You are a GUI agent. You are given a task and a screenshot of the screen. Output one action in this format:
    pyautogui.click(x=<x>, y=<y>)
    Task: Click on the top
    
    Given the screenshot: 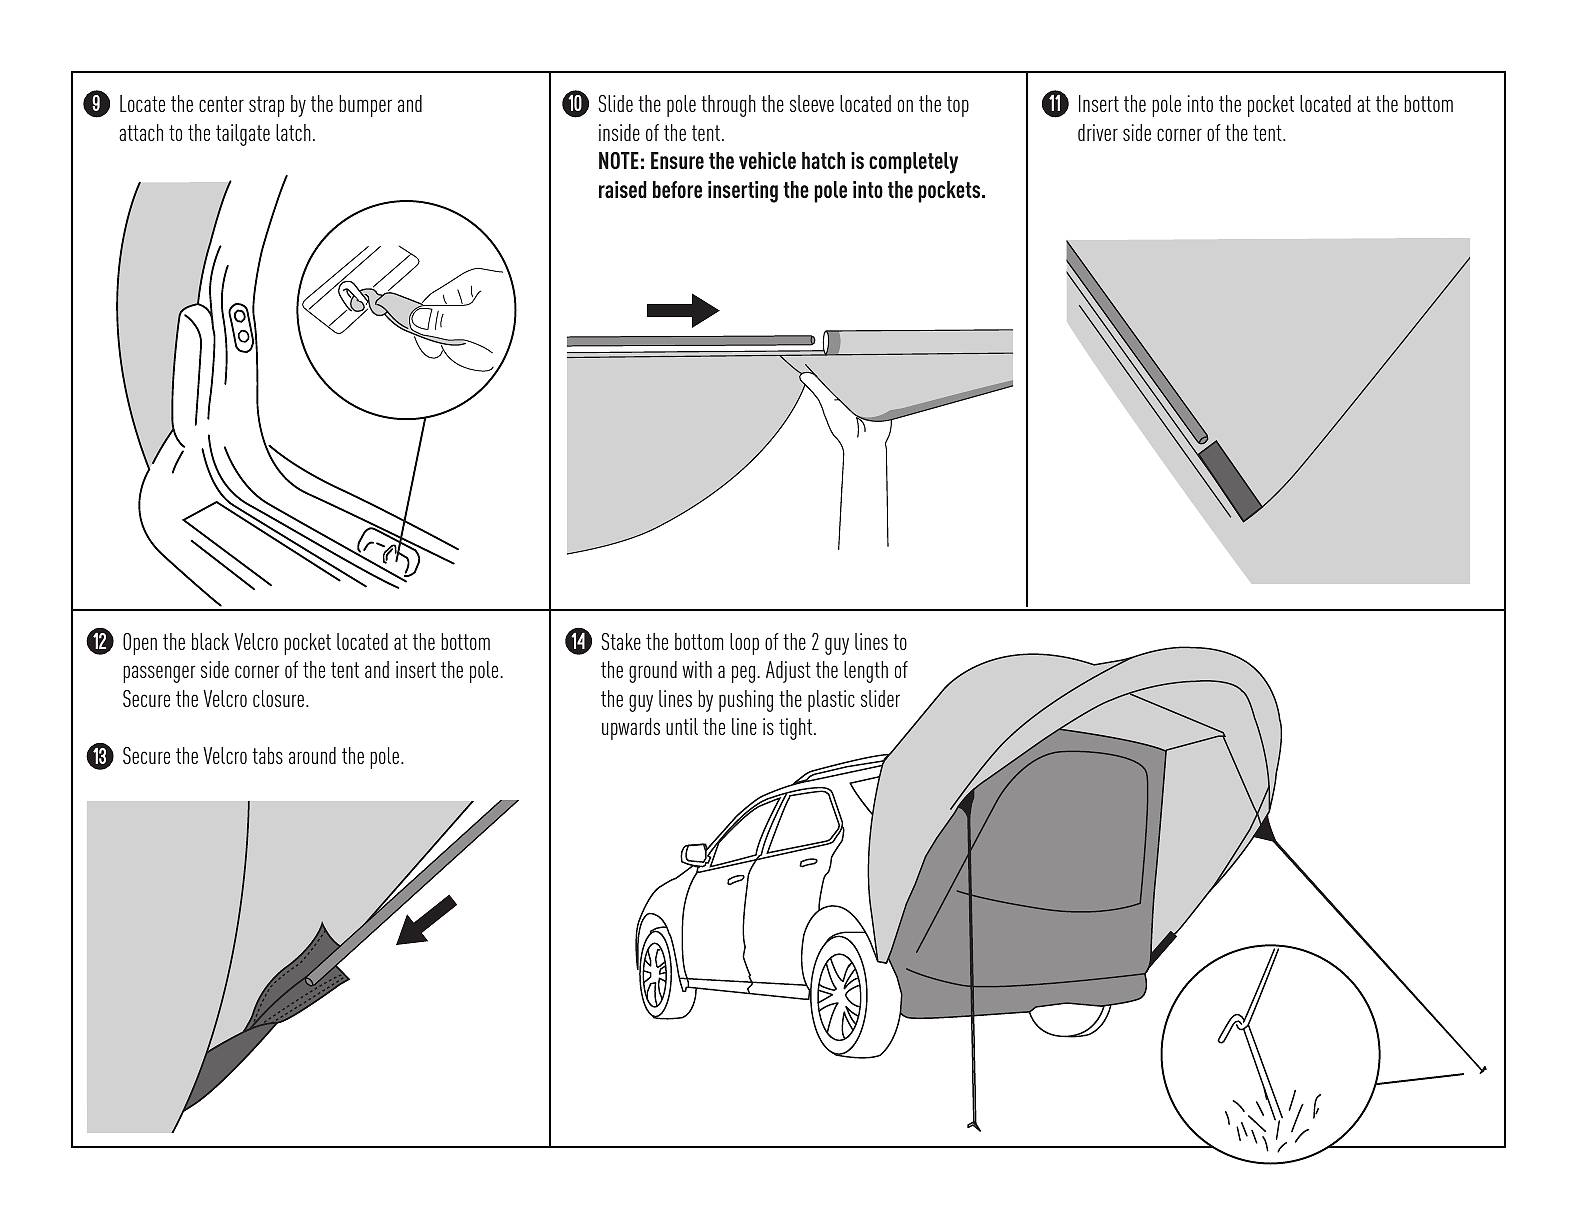 What is the action you would take?
    pyautogui.click(x=958, y=106)
